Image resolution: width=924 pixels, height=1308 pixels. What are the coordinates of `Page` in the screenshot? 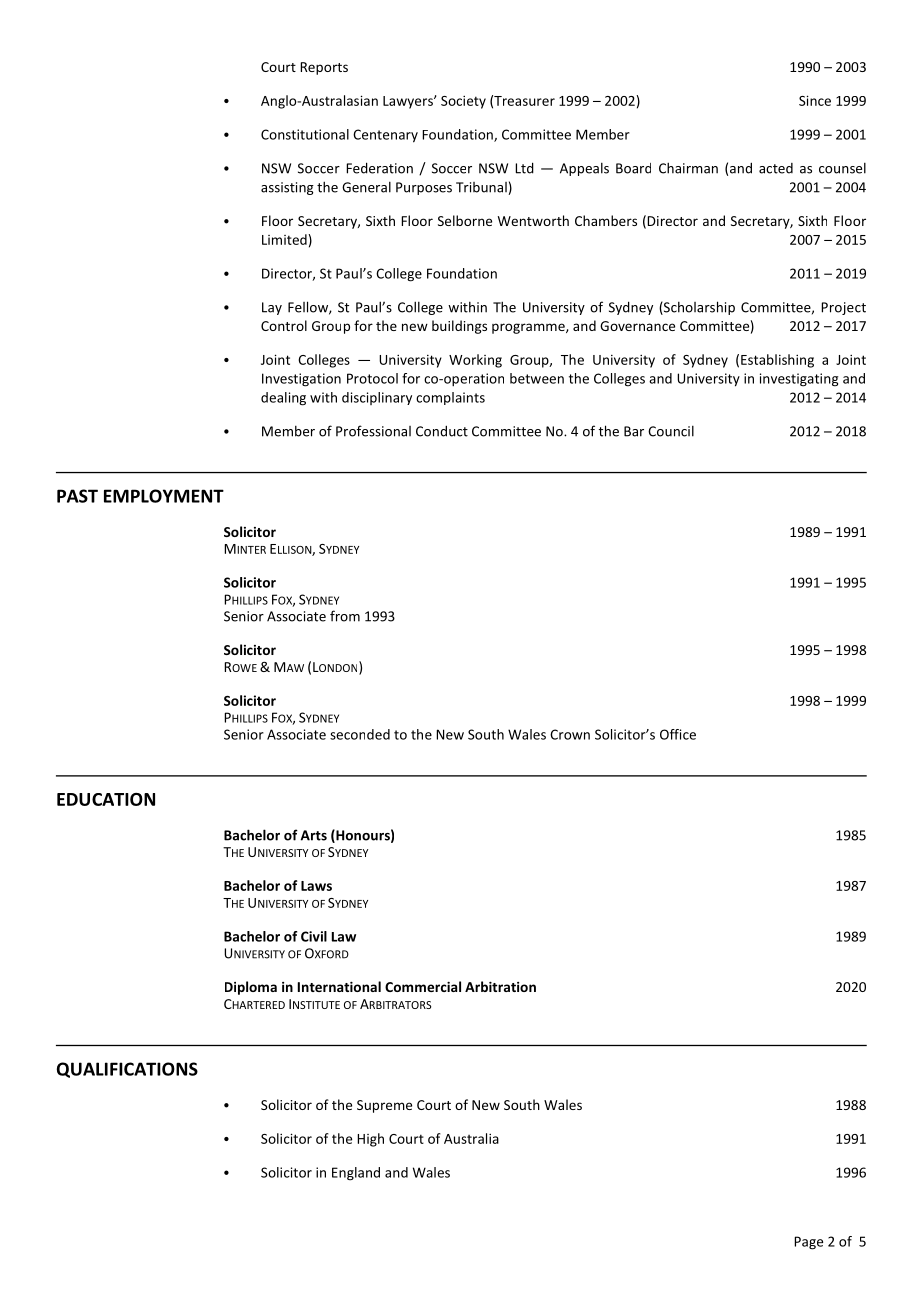 It's located at (808, 1243).
